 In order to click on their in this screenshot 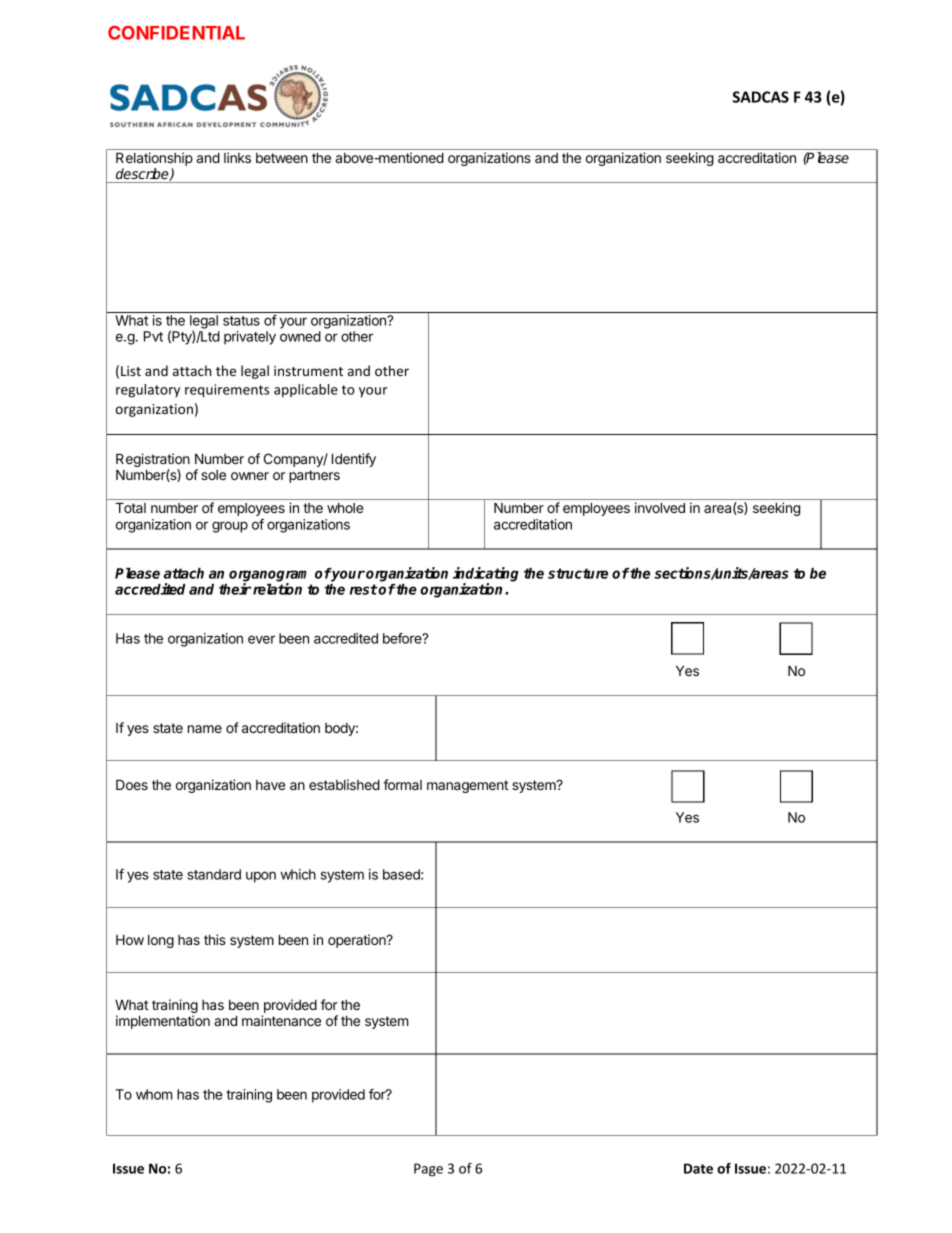, I will do `click(235, 589)`.
